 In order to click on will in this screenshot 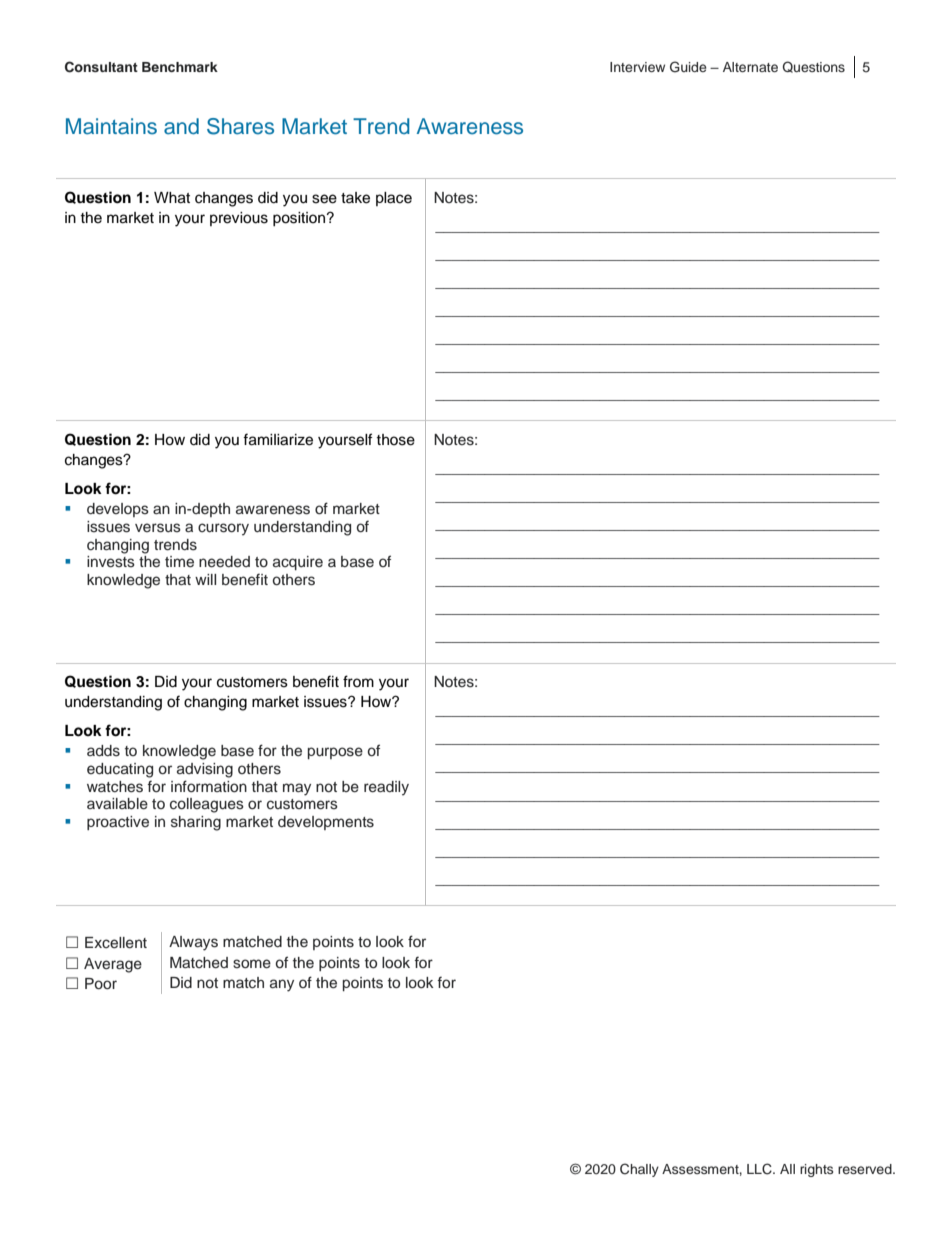, I will do `click(205, 579)`.
